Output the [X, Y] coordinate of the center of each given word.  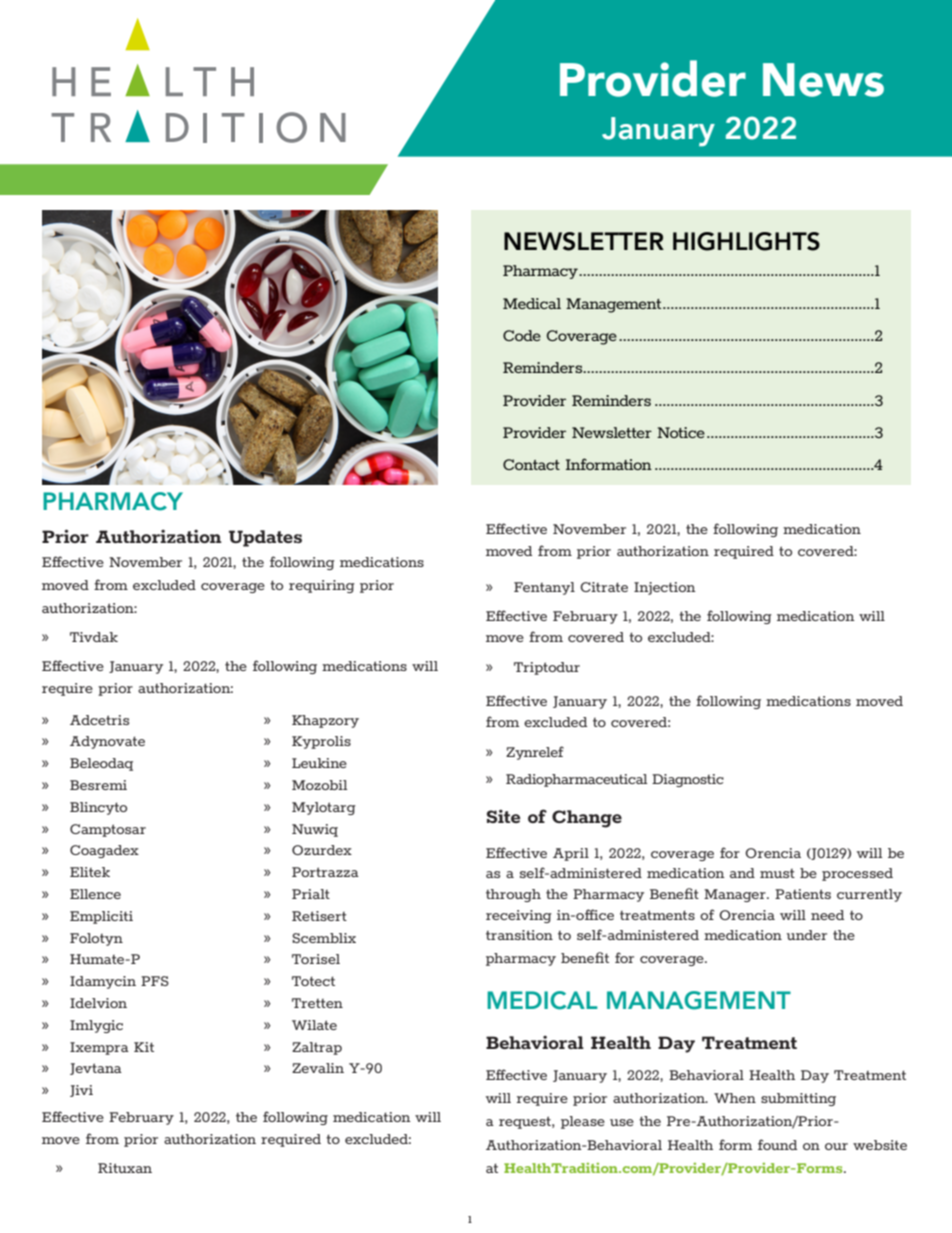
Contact [531, 464]
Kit [144, 1047]
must [777, 873]
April [571, 854]
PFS [155, 981]
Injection [665, 588]
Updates [265, 538]
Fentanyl [544, 588]
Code [522, 335]
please [583, 1122]
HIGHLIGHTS [746, 241]
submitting [798, 1099]
